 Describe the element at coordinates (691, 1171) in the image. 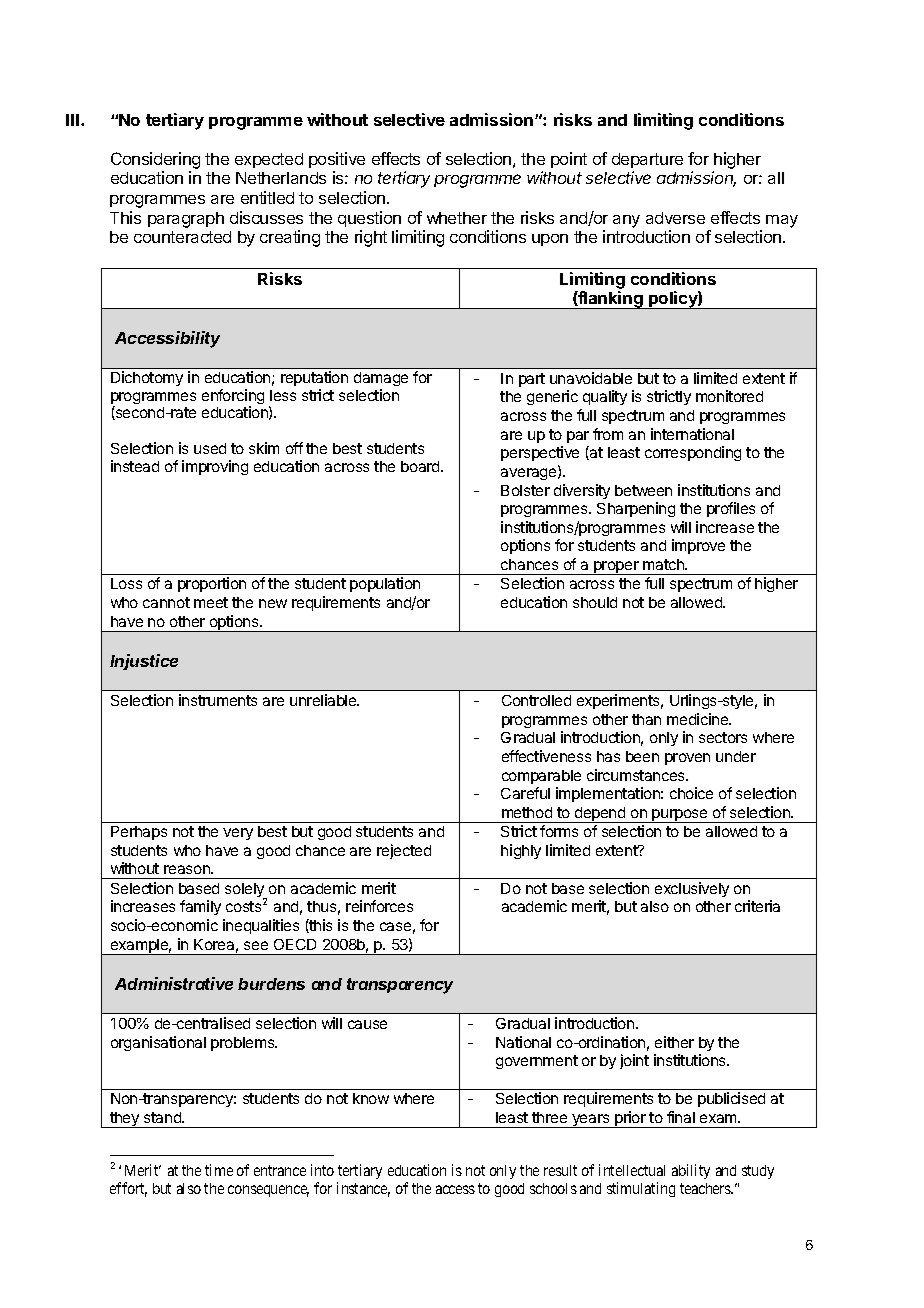

I see `ability` at that location.
